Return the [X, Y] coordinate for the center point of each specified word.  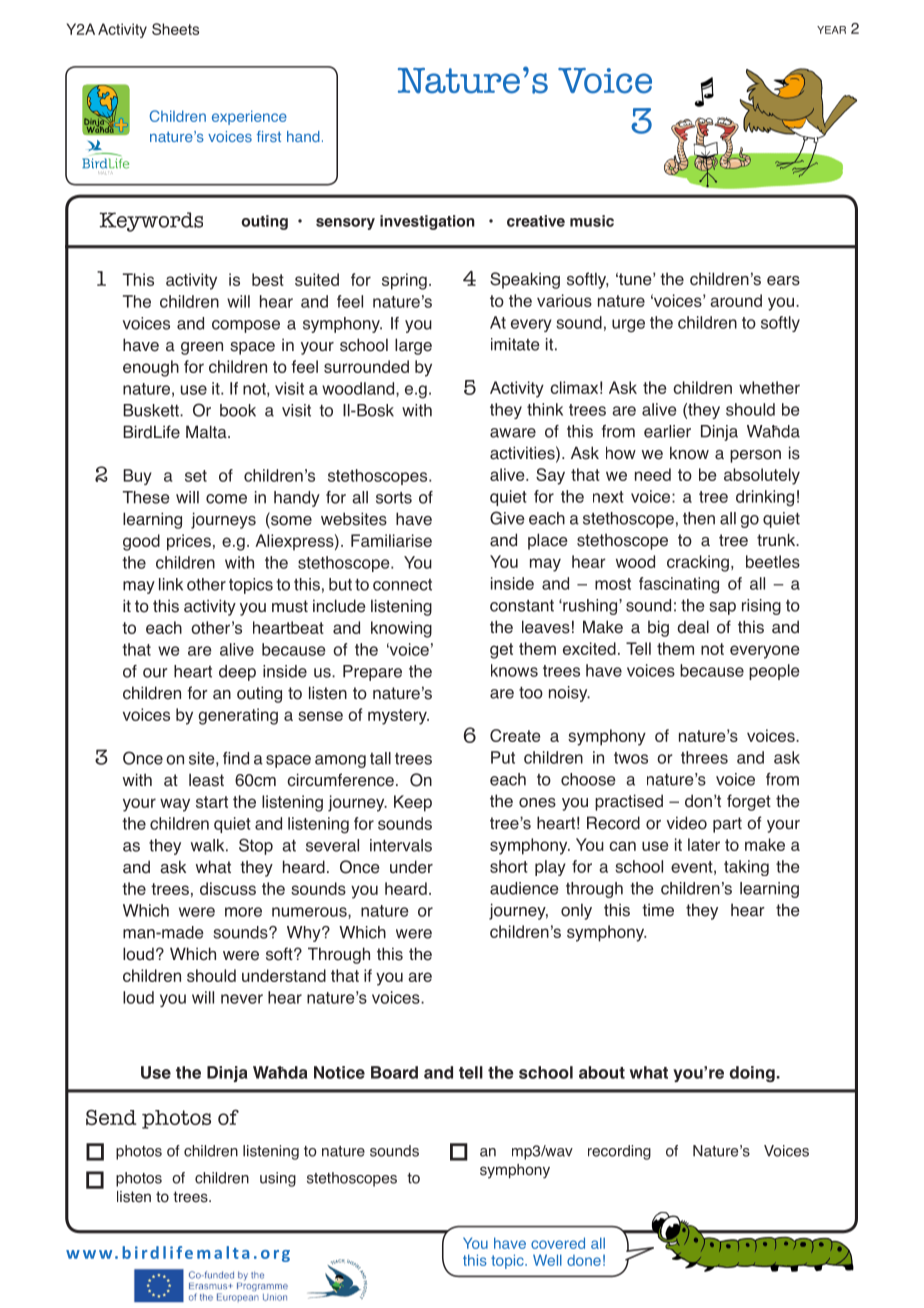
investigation [427, 222]
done [584, 1260]
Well [547, 1260]
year [831, 30]
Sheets [175, 29]
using [278, 1179]
